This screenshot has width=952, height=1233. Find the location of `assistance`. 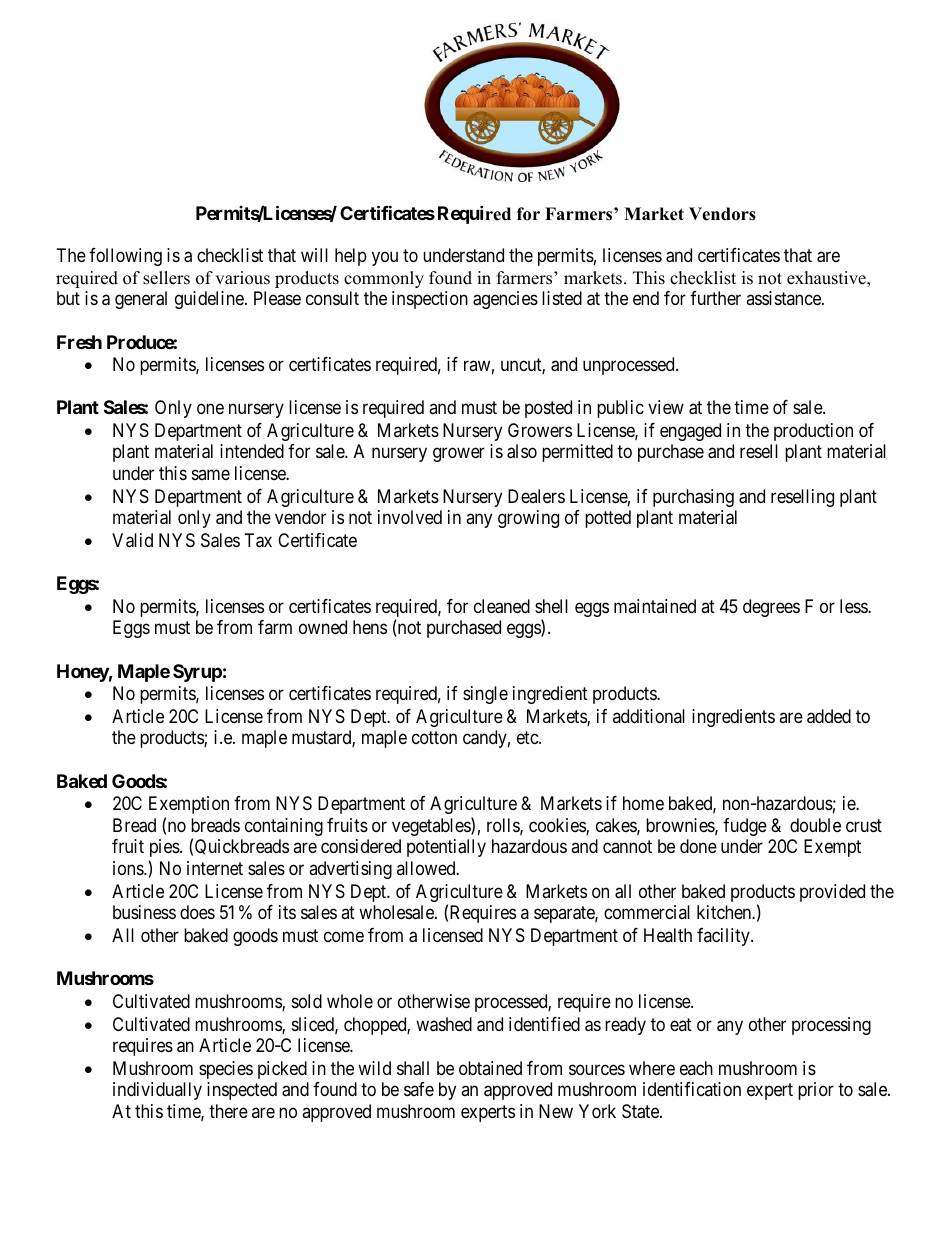

assistance is located at coordinates (784, 298).
